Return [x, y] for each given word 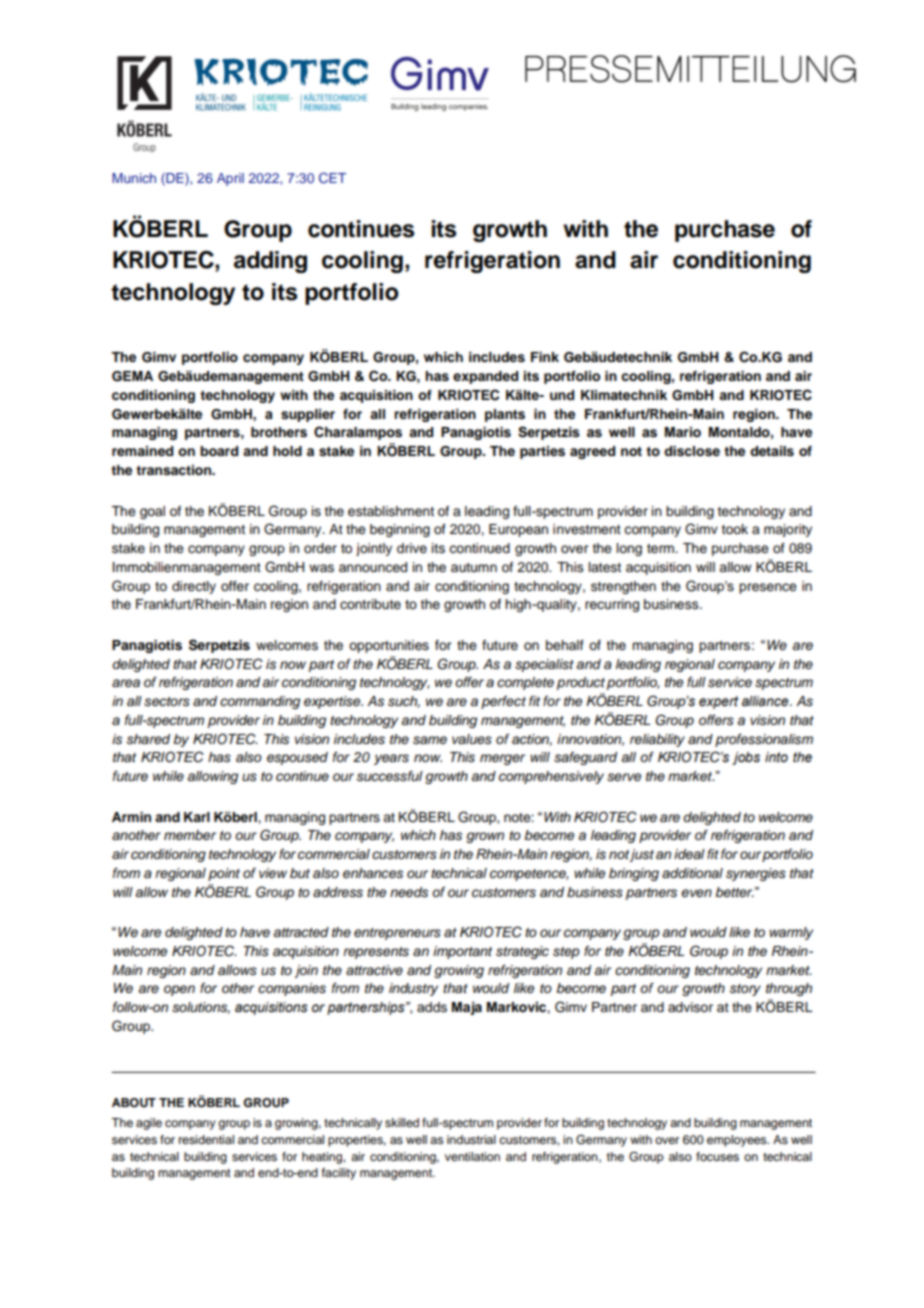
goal [152, 512]
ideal [689, 854]
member [190, 835]
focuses [717, 1156]
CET [332, 178]
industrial [471, 1139]
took [734, 529]
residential [206, 1139]
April [230, 179]
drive [412, 548]
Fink [545, 357]
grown [485, 837]
